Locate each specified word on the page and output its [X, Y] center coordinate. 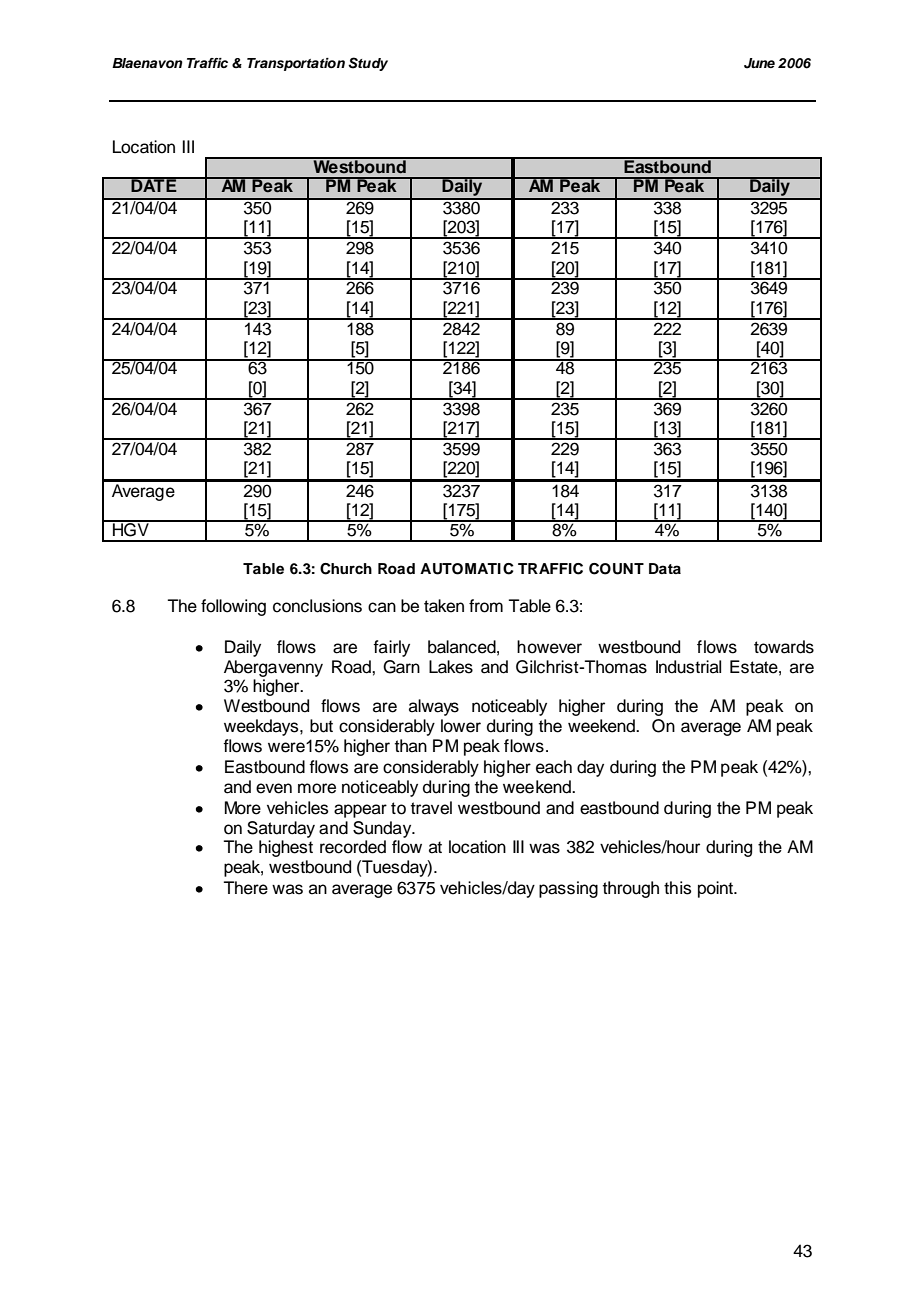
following [233, 607]
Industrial [688, 667]
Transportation [296, 64]
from [486, 606]
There [246, 888]
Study [368, 64]
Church [346, 569]
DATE [154, 184]
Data [665, 568]
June [759, 63]
